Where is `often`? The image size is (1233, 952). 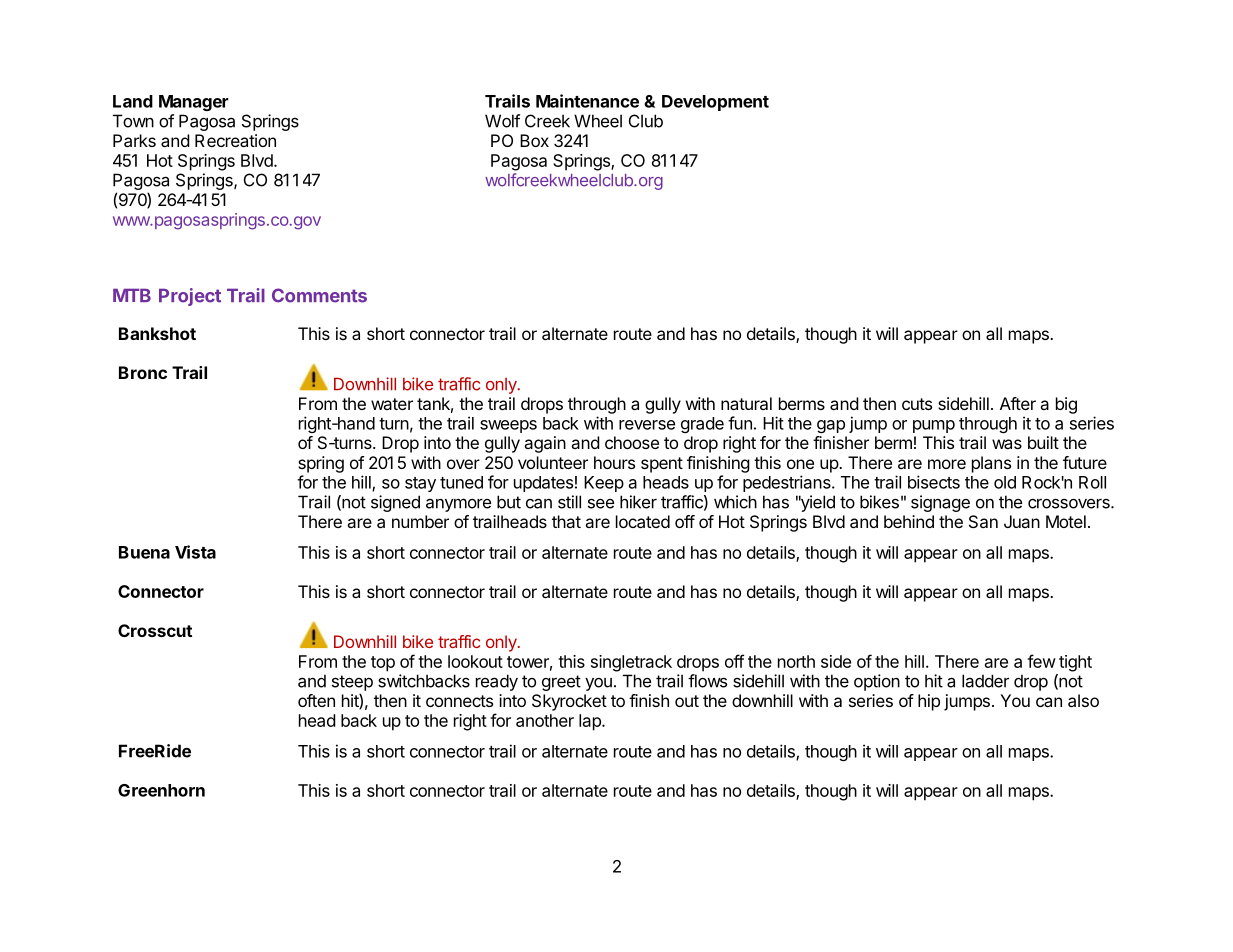
often is located at coordinates (316, 700).
